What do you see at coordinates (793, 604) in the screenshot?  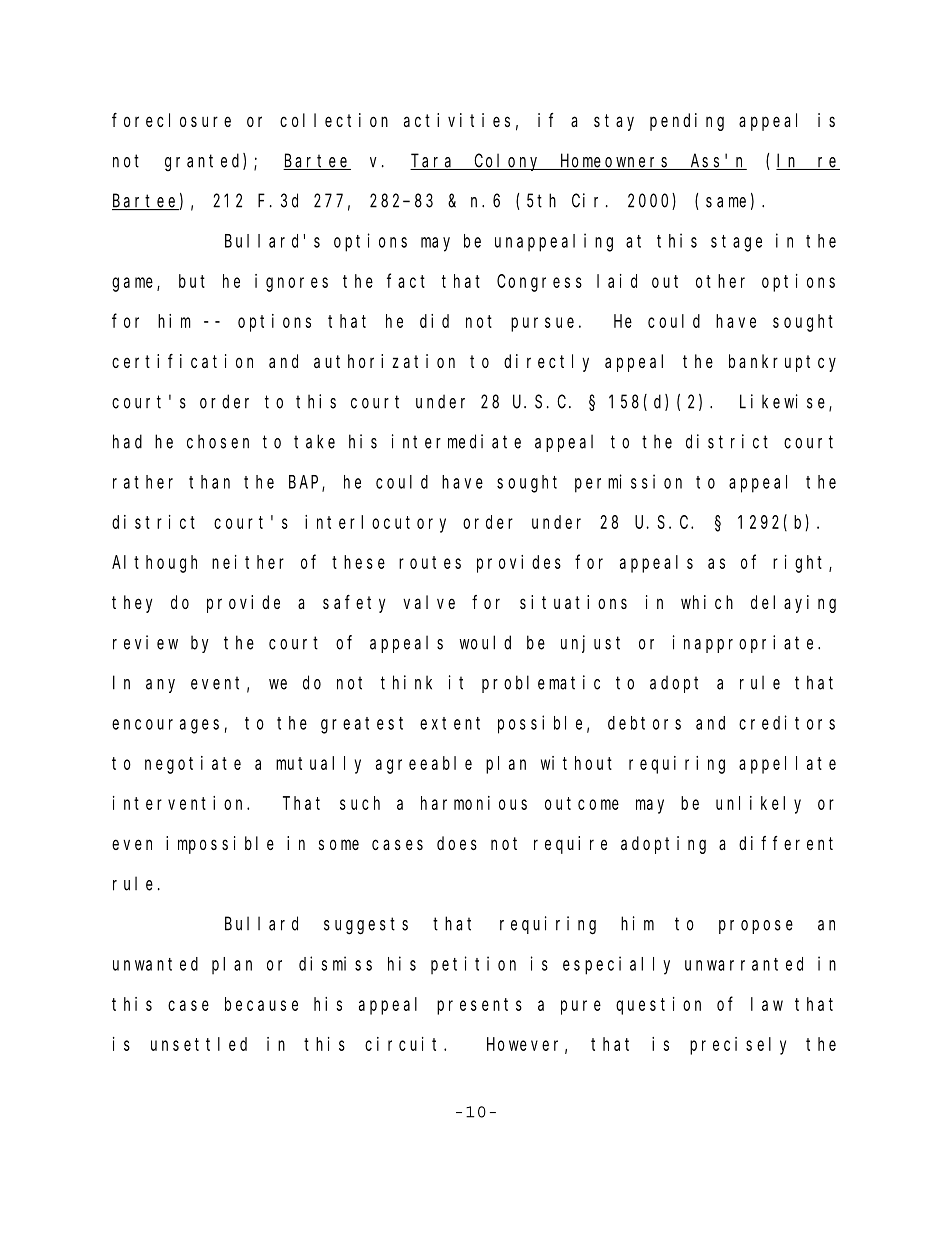 I see `delaying` at bounding box center [793, 604].
